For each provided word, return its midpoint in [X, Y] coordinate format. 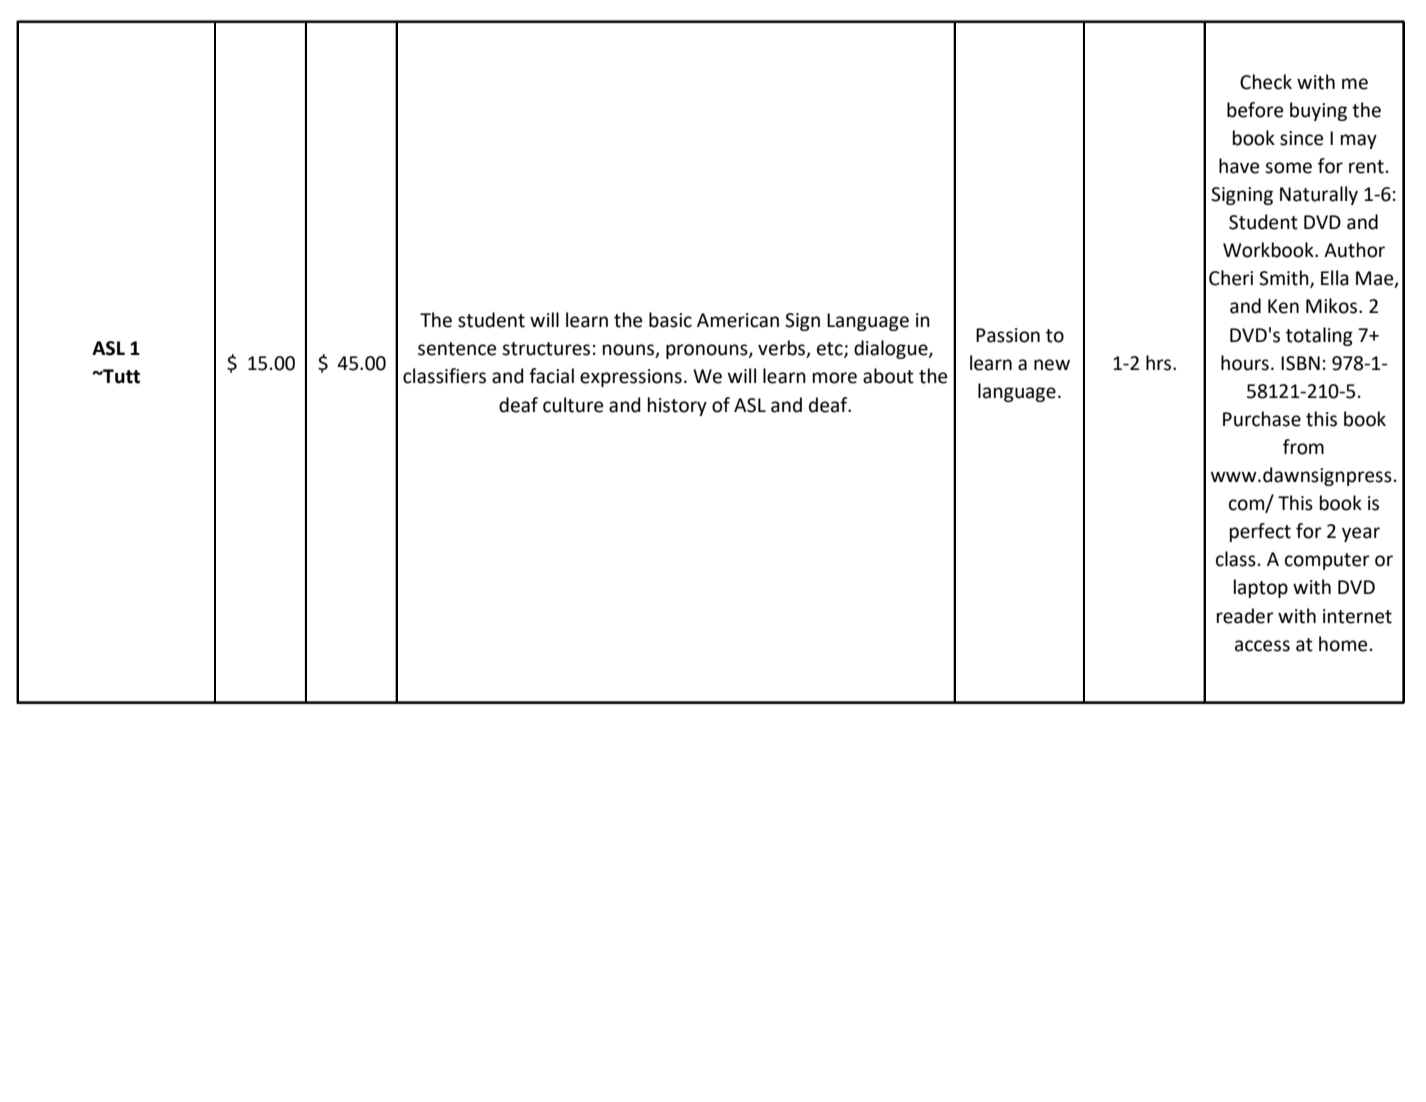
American [738, 320]
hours [1245, 363]
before [1255, 110]
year [1361, 534]
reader [1245, 616]
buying [1318, 111]
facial [551, 376]
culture [573, 405]
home [1343, 644]
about [888, 376]
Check [1266, 82]
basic [670, 320]
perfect [1260, 532]
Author [1354, 250]
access [1262, 646]
